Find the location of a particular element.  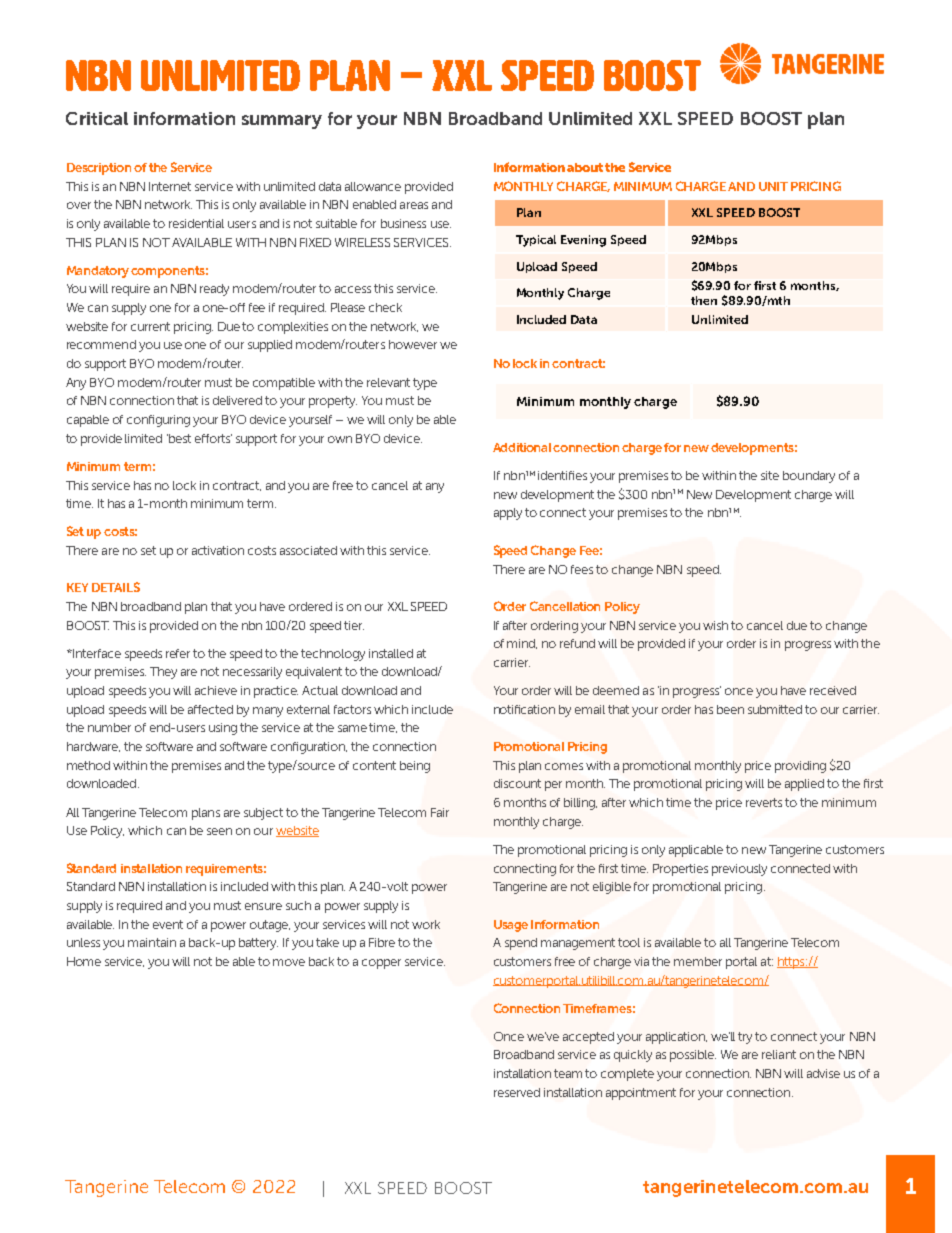

Usage is located at coordinates (511, 926).
